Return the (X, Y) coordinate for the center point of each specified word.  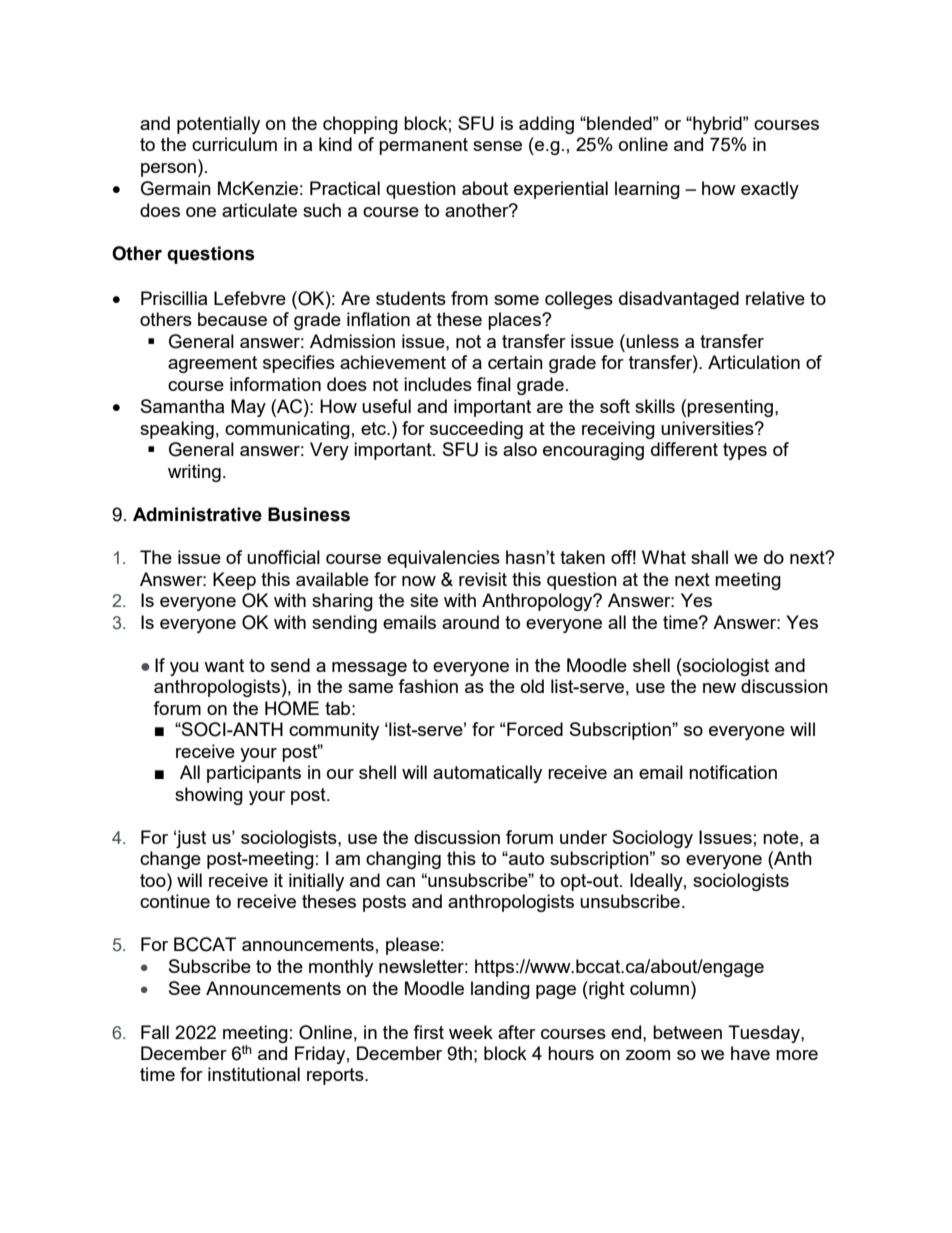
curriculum (234, 144)
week (471, 1032)
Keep (234, 581)
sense (497, 146)
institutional (254, 1074)
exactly (770, 190)
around (470, 622)
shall (709, 557)
